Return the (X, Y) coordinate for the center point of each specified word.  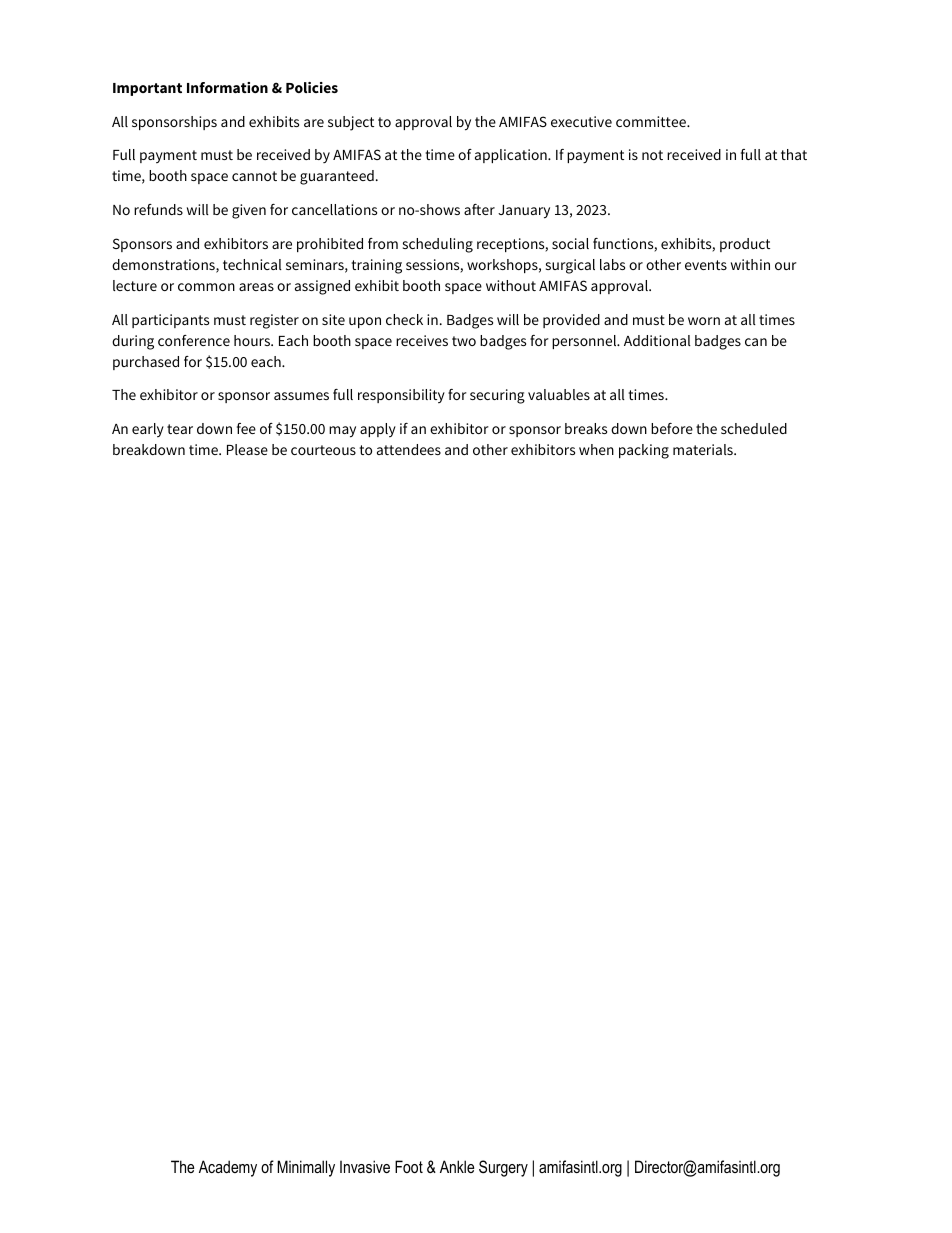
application (512, 156)
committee (652, 121)
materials (704, 449)
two (464, 341)
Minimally (306, 1168)
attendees (409, 449)
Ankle (457, 1166)
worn (704, 321)
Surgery (503, 1168)
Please (247, 449)
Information (227, 87)
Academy (228, 1168)
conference (194, 340)
